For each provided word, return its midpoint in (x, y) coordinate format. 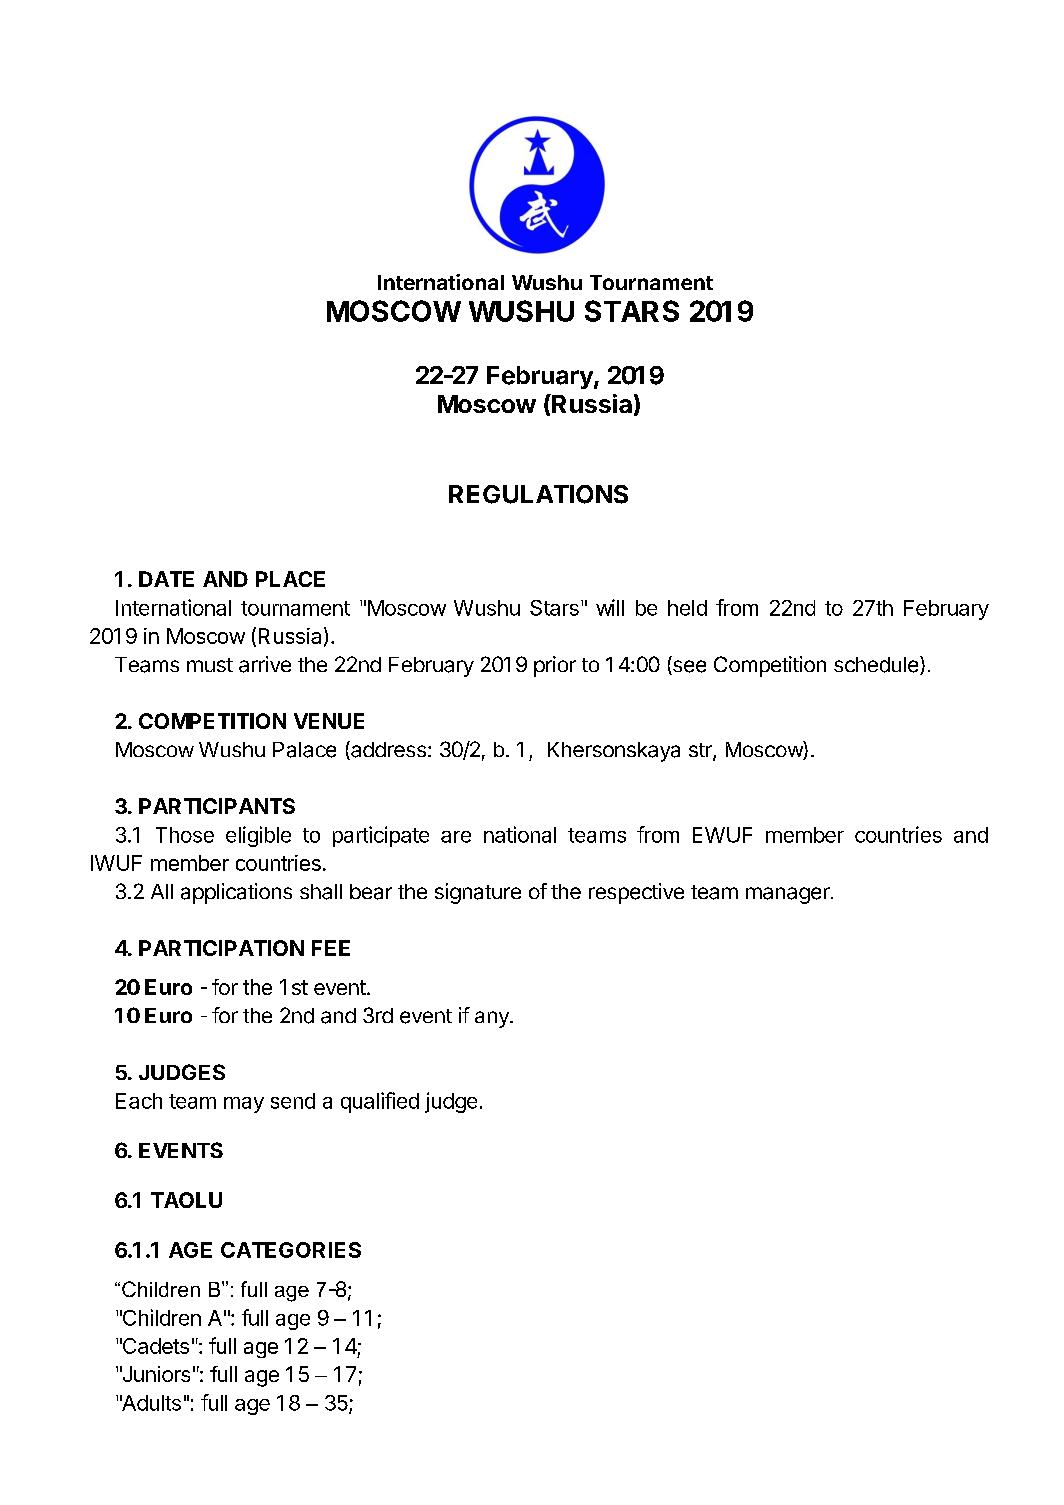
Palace (304, 750)
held (687, 608)
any (493, 1019)
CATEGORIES (291, 1250)
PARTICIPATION (221, 948)
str (701, 751)
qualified (380, 1102)
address (387, 750)
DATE (166, 579)
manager (789, 895)
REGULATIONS (538, 494)
